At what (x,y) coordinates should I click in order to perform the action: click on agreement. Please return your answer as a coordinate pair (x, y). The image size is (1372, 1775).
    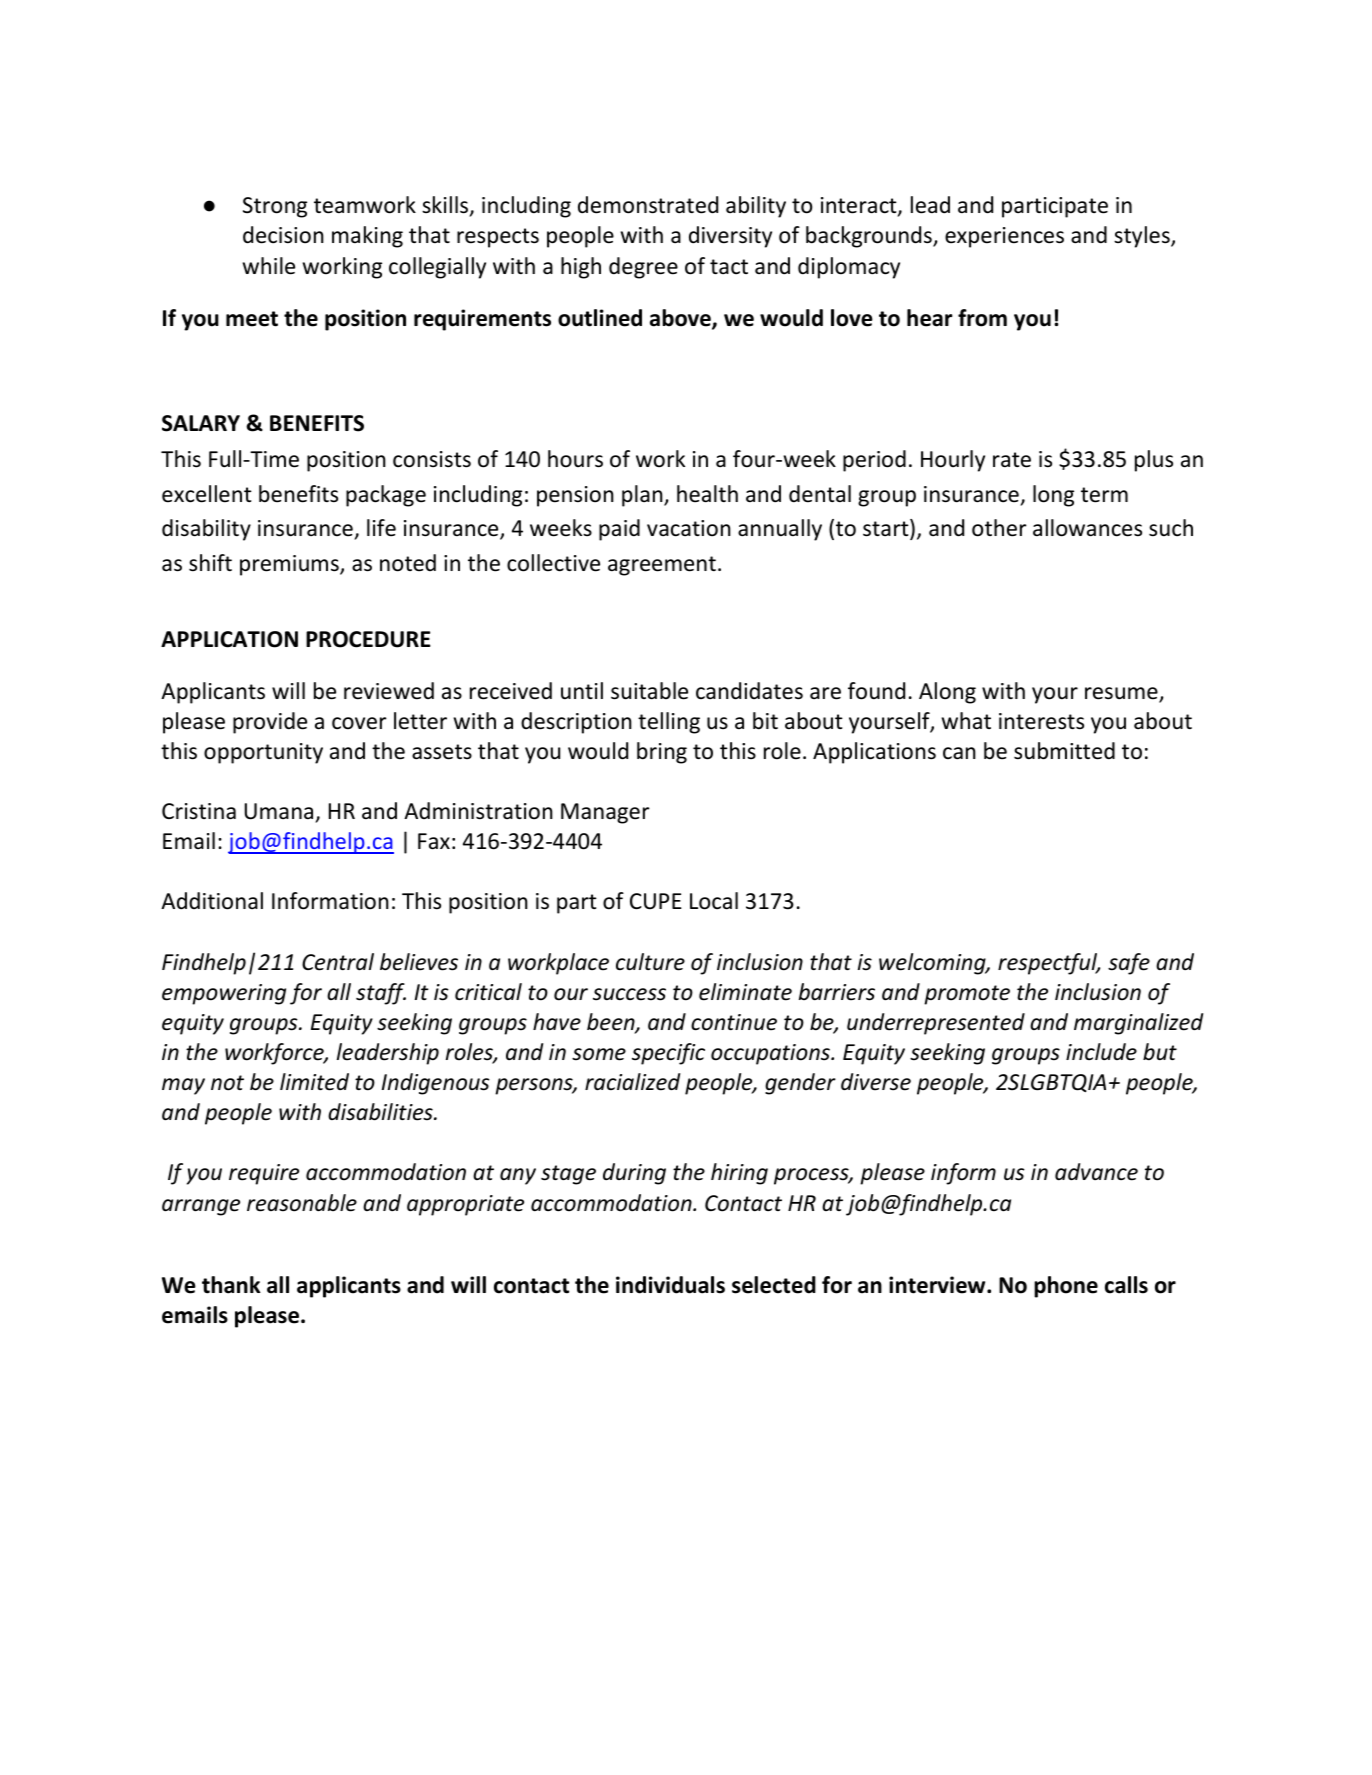
    Looking at the image, I should click on (662, 566).
